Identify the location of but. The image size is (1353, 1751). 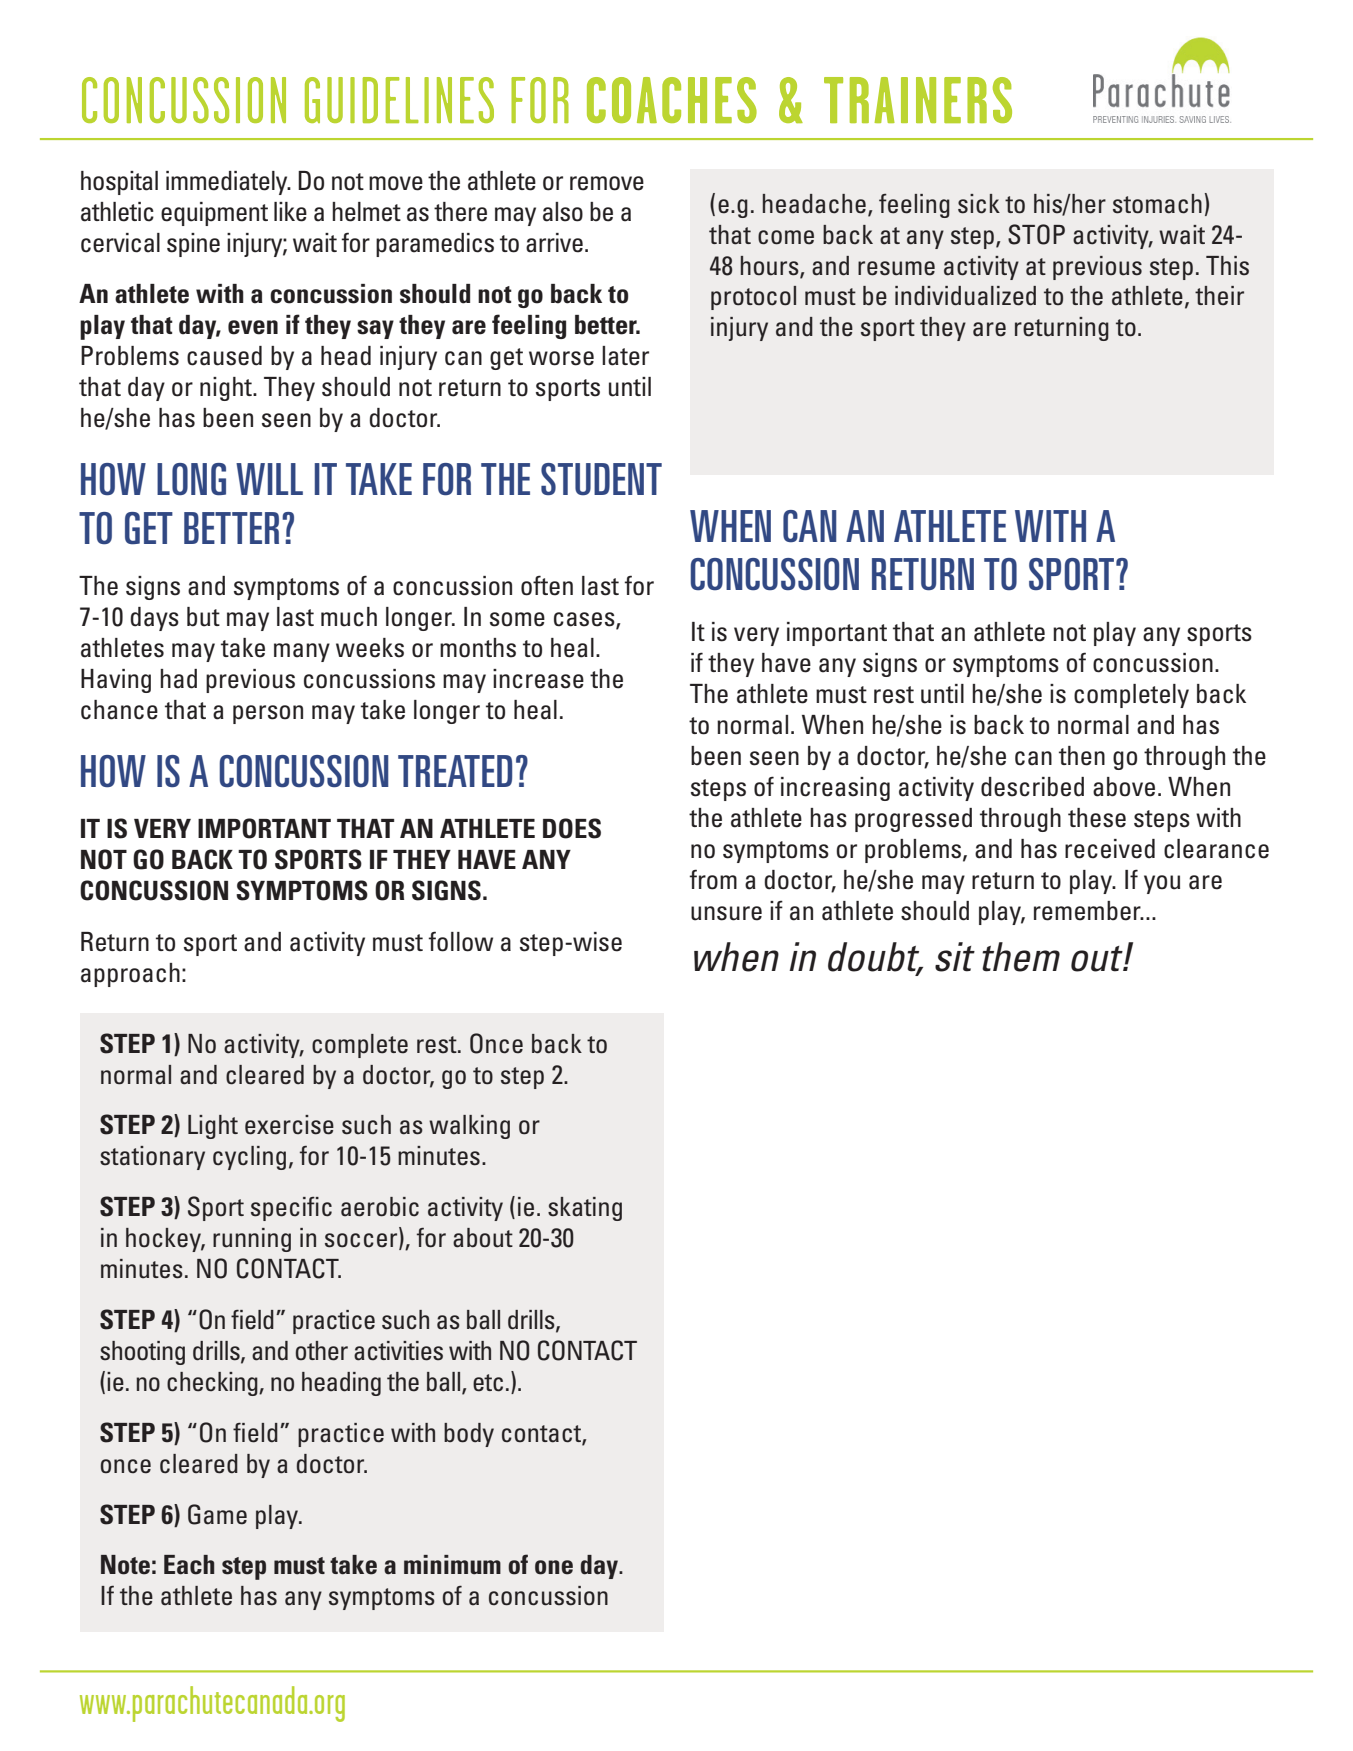
(203, 617).
